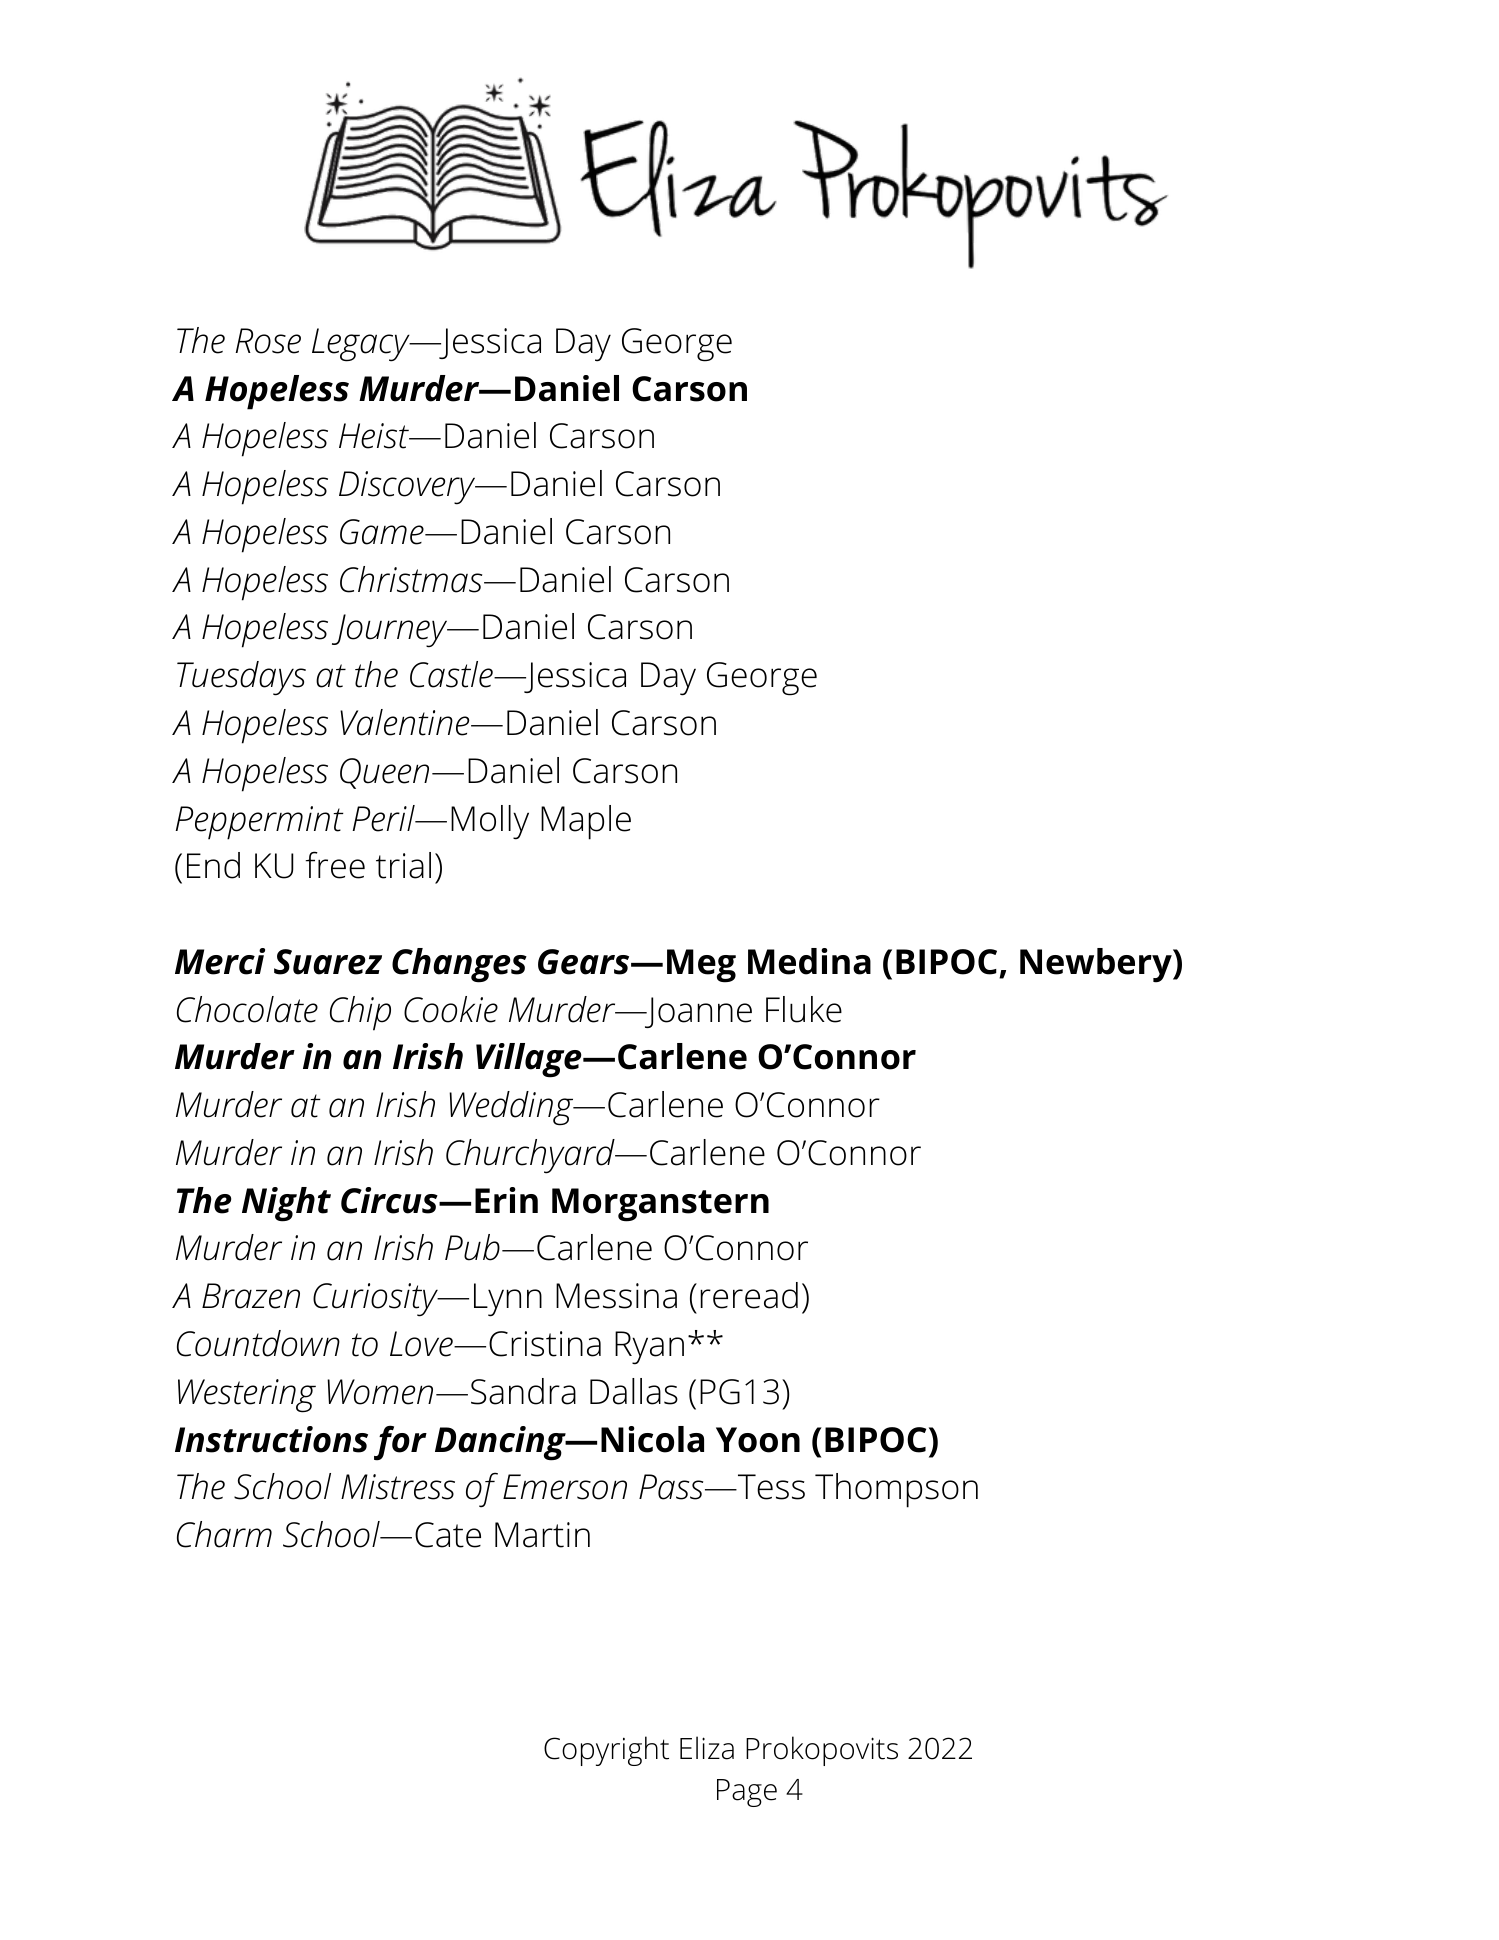 The height and width of the screenshot is (1940, 1499). I want to click on Instructions, so click(271, 1439).
